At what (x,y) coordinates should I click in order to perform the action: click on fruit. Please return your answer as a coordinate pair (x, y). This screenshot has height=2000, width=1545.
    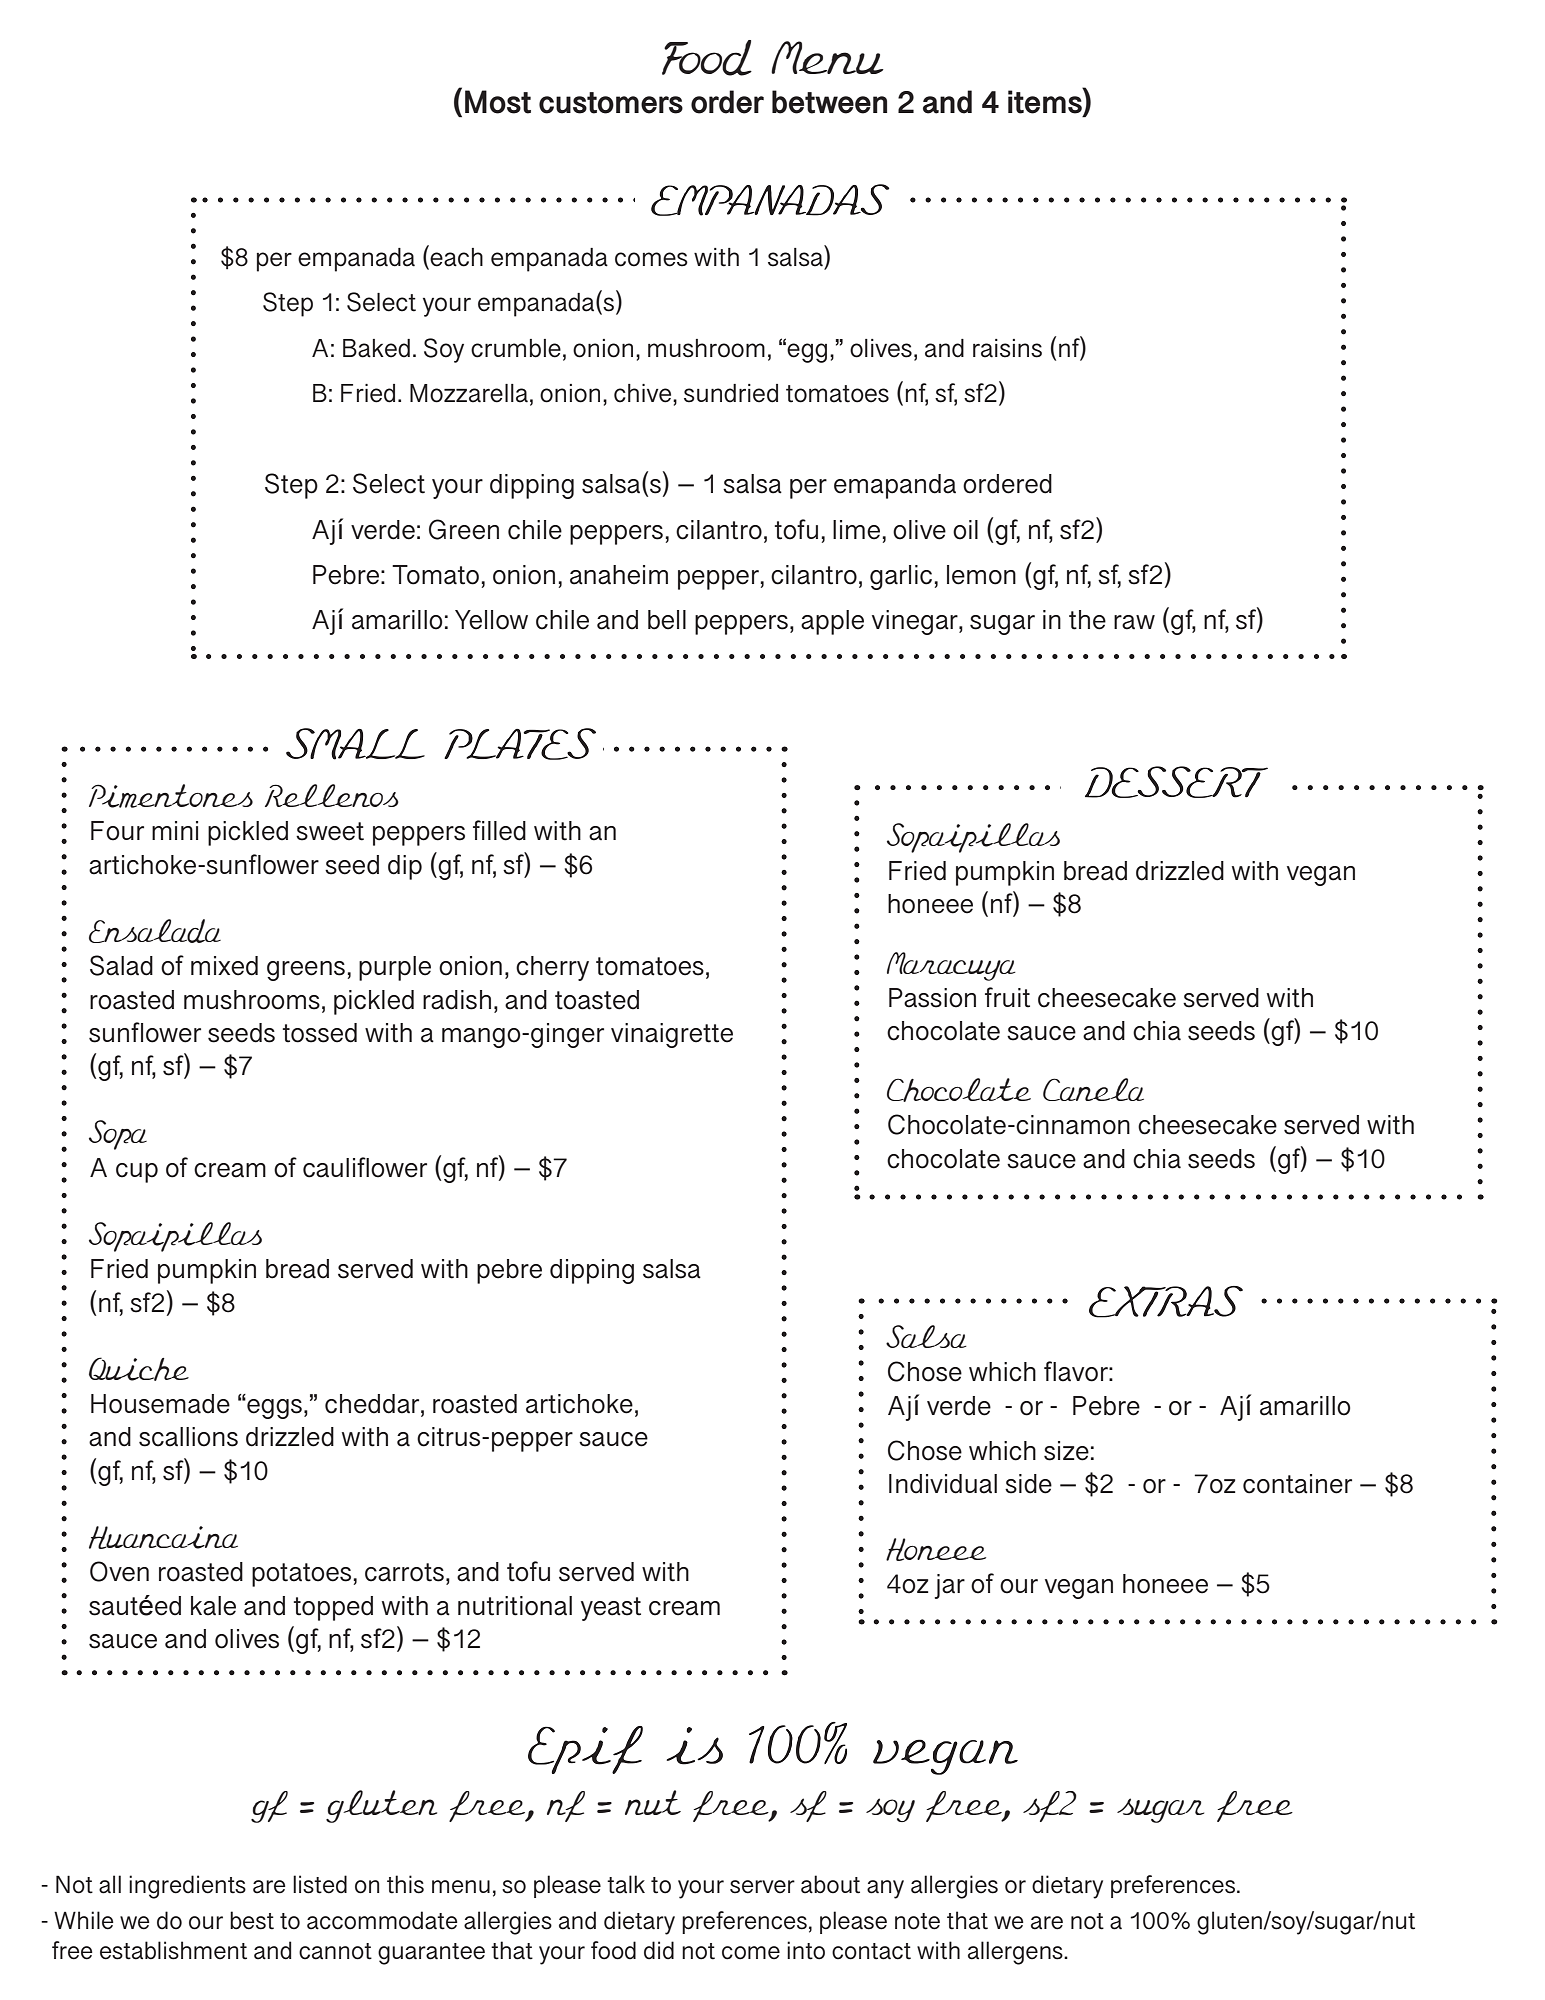
    Looking at the image, I should click on (1007, 997).
